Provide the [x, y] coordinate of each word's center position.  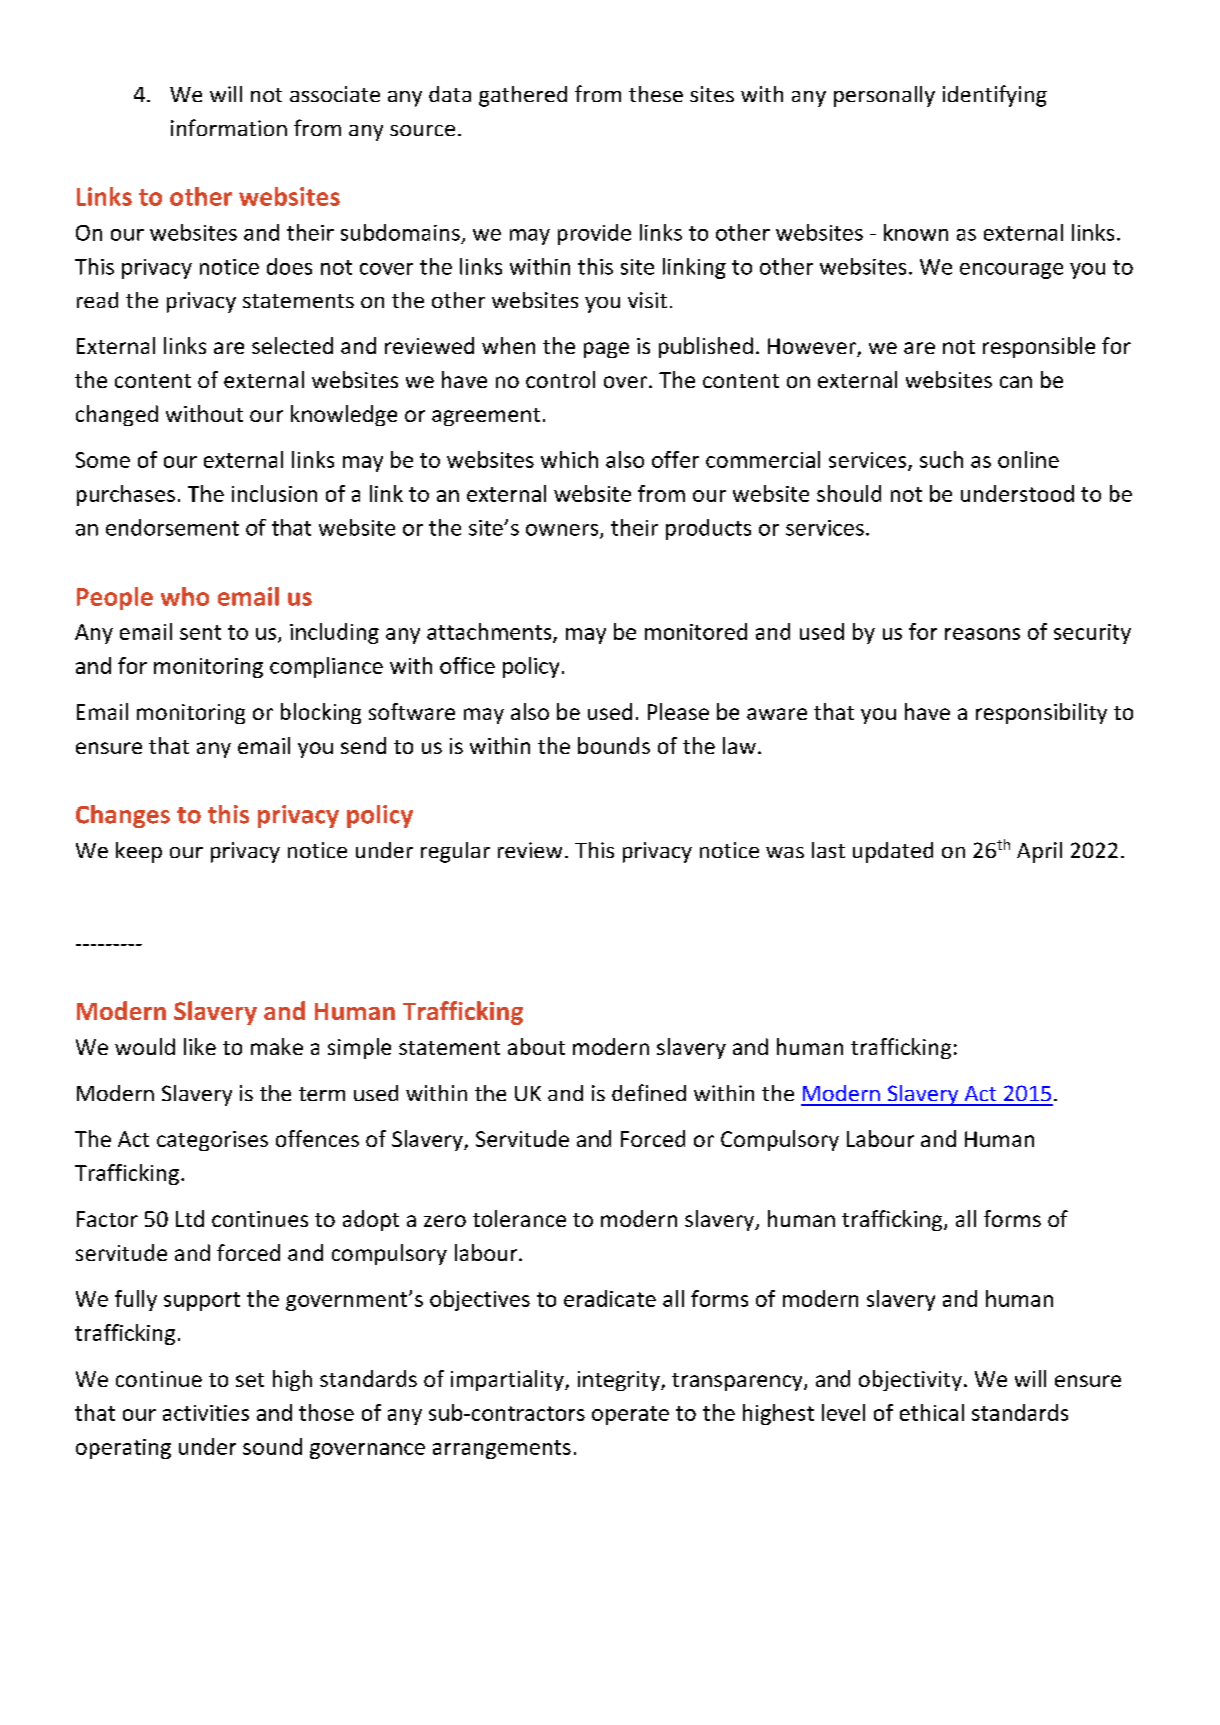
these [656, 94]
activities [206, 1413]
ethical [932, 1412]
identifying [995, 96]
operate [630, 1415]
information [229, 127]
